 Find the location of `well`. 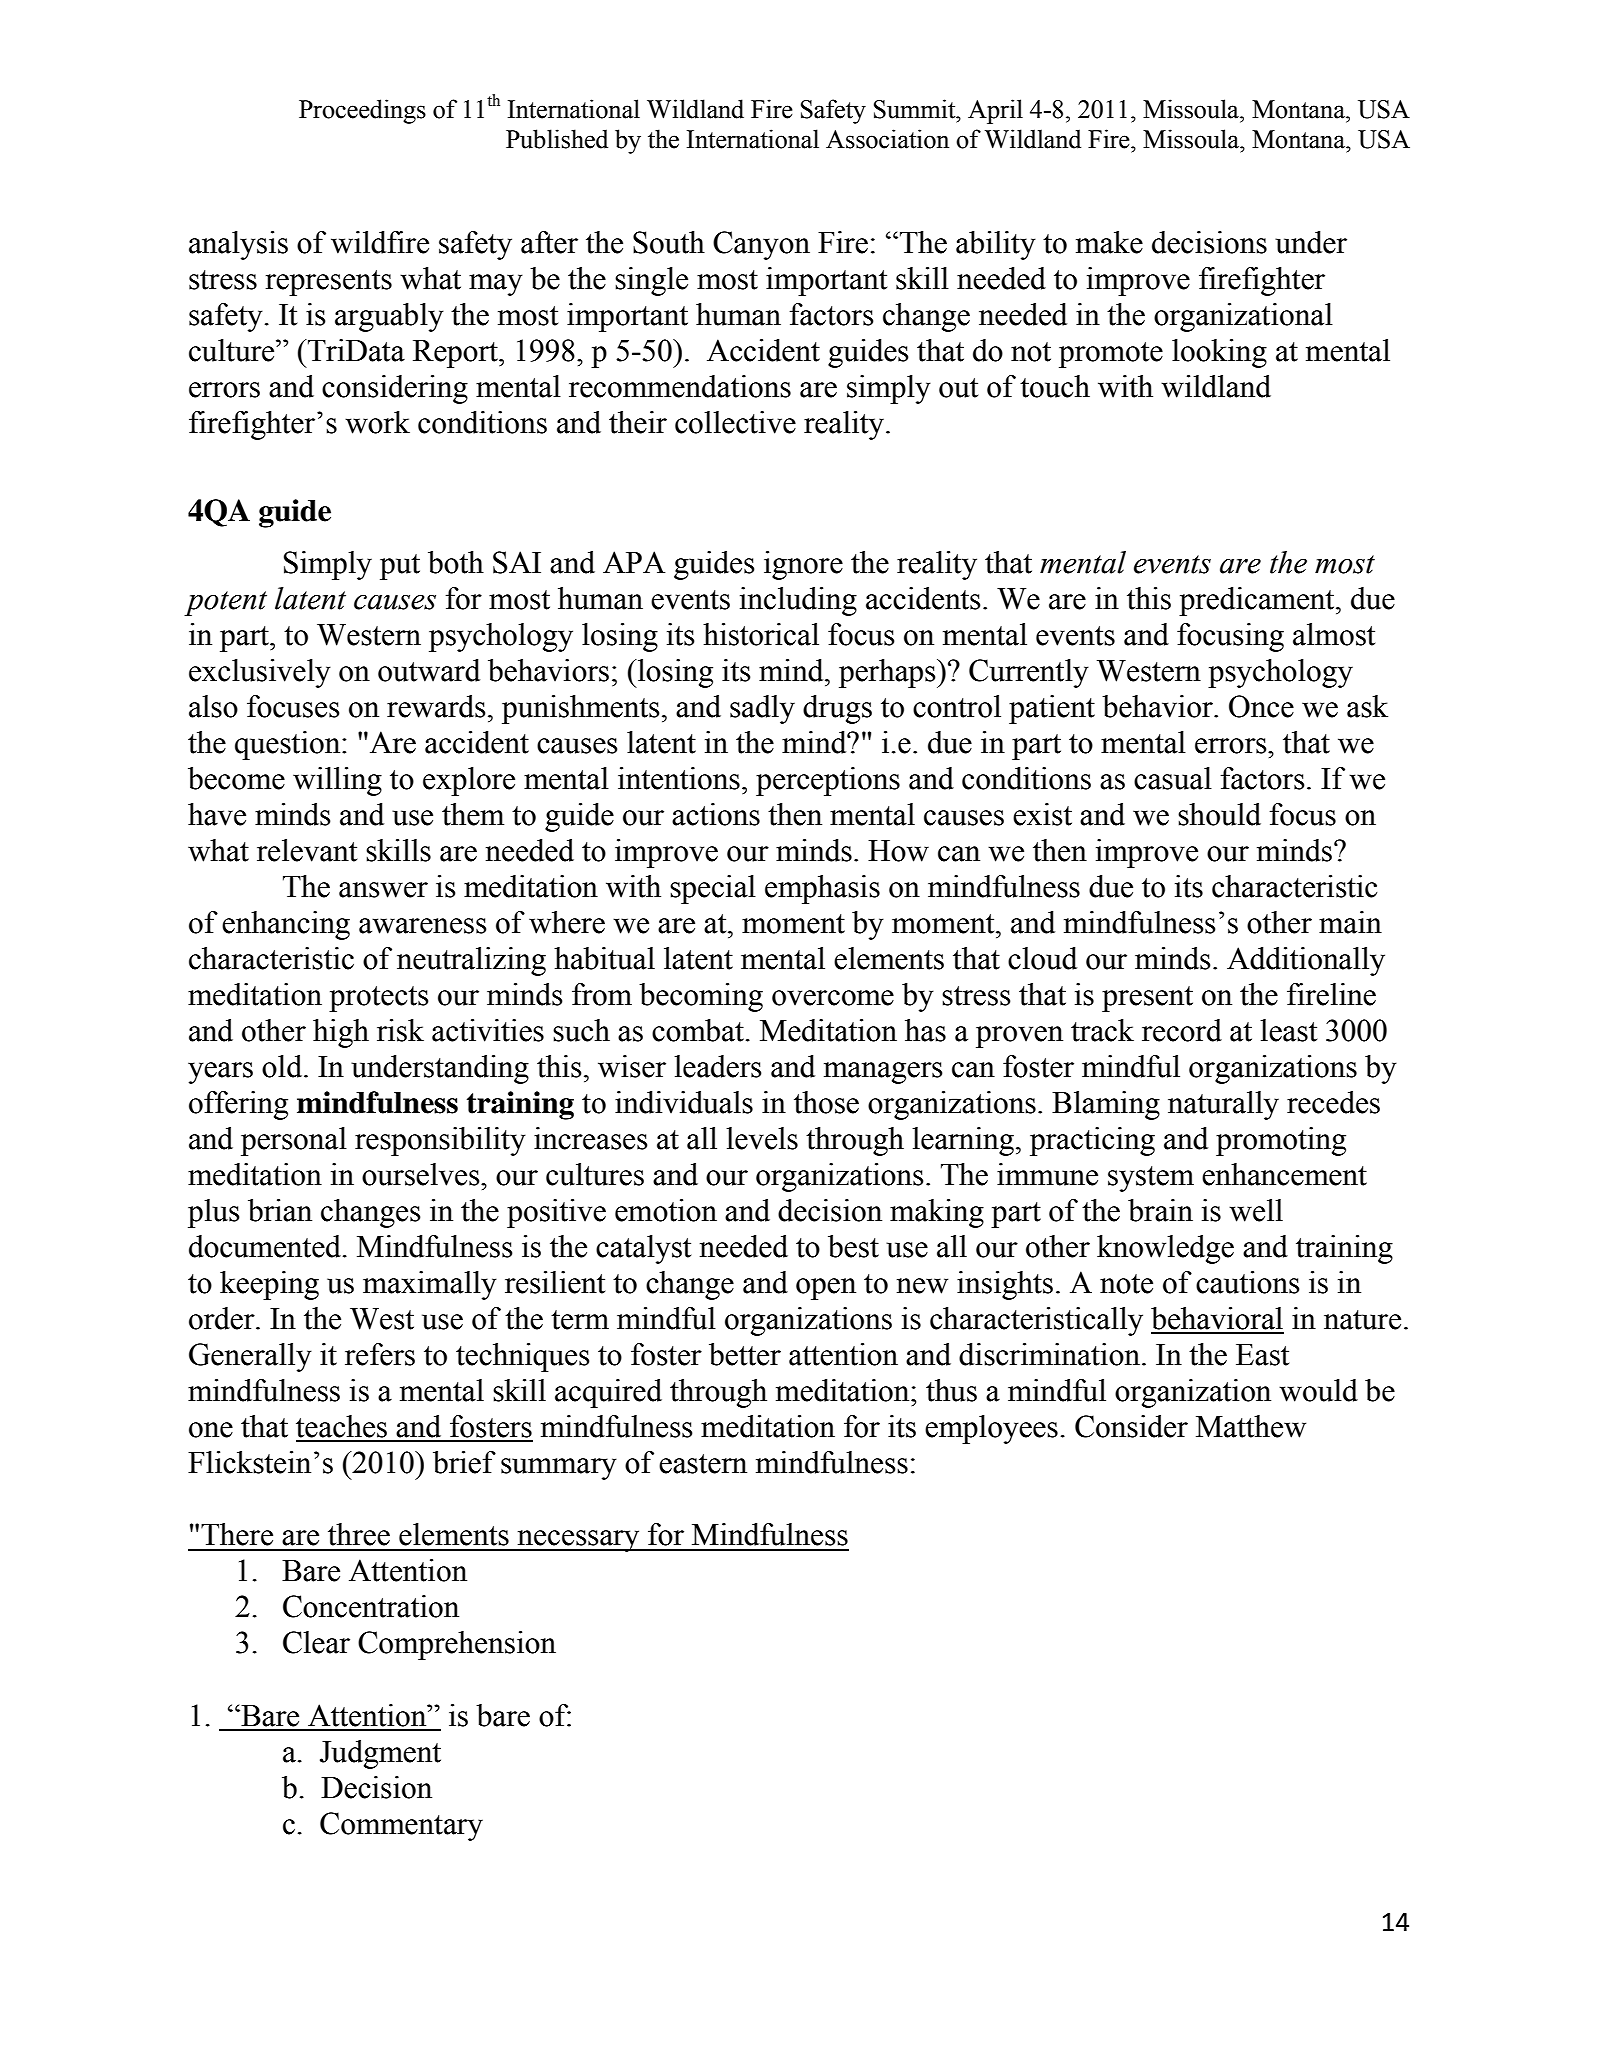

well is located at coordinates (1256, 1210).
